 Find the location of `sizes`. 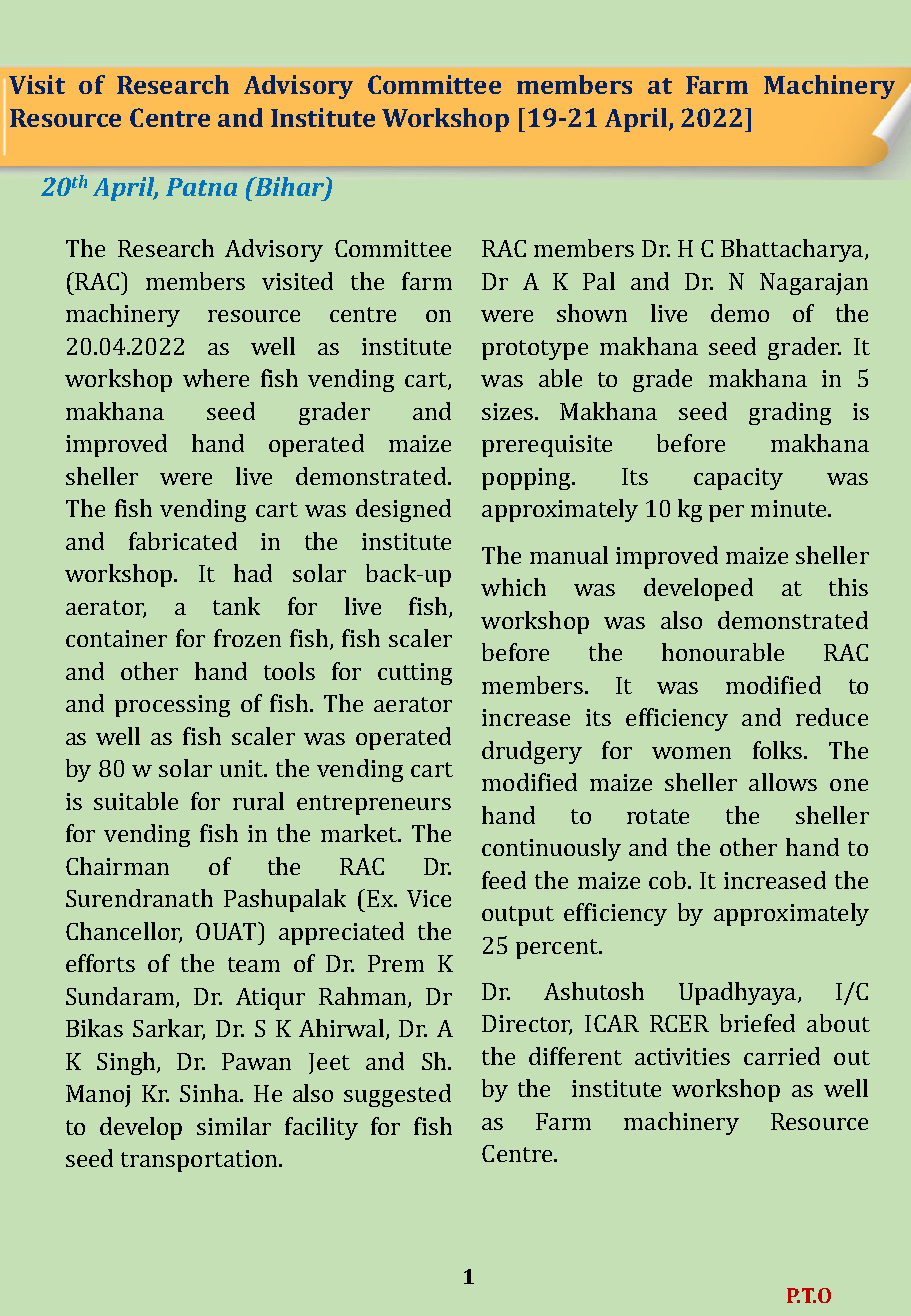

sizes is located at coordinates (507, 411).
